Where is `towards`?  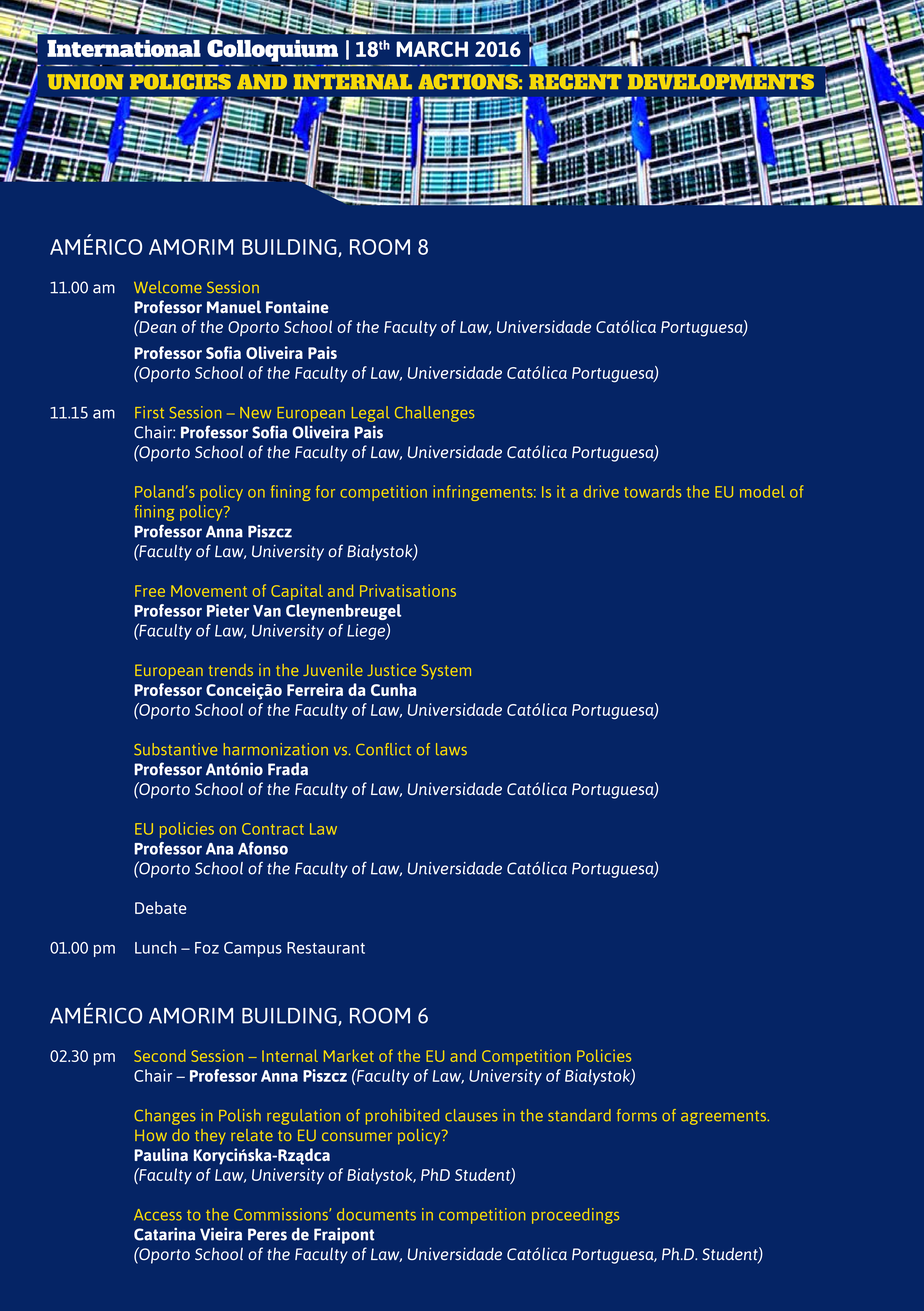 towards is located at coordinates (652, 491).
